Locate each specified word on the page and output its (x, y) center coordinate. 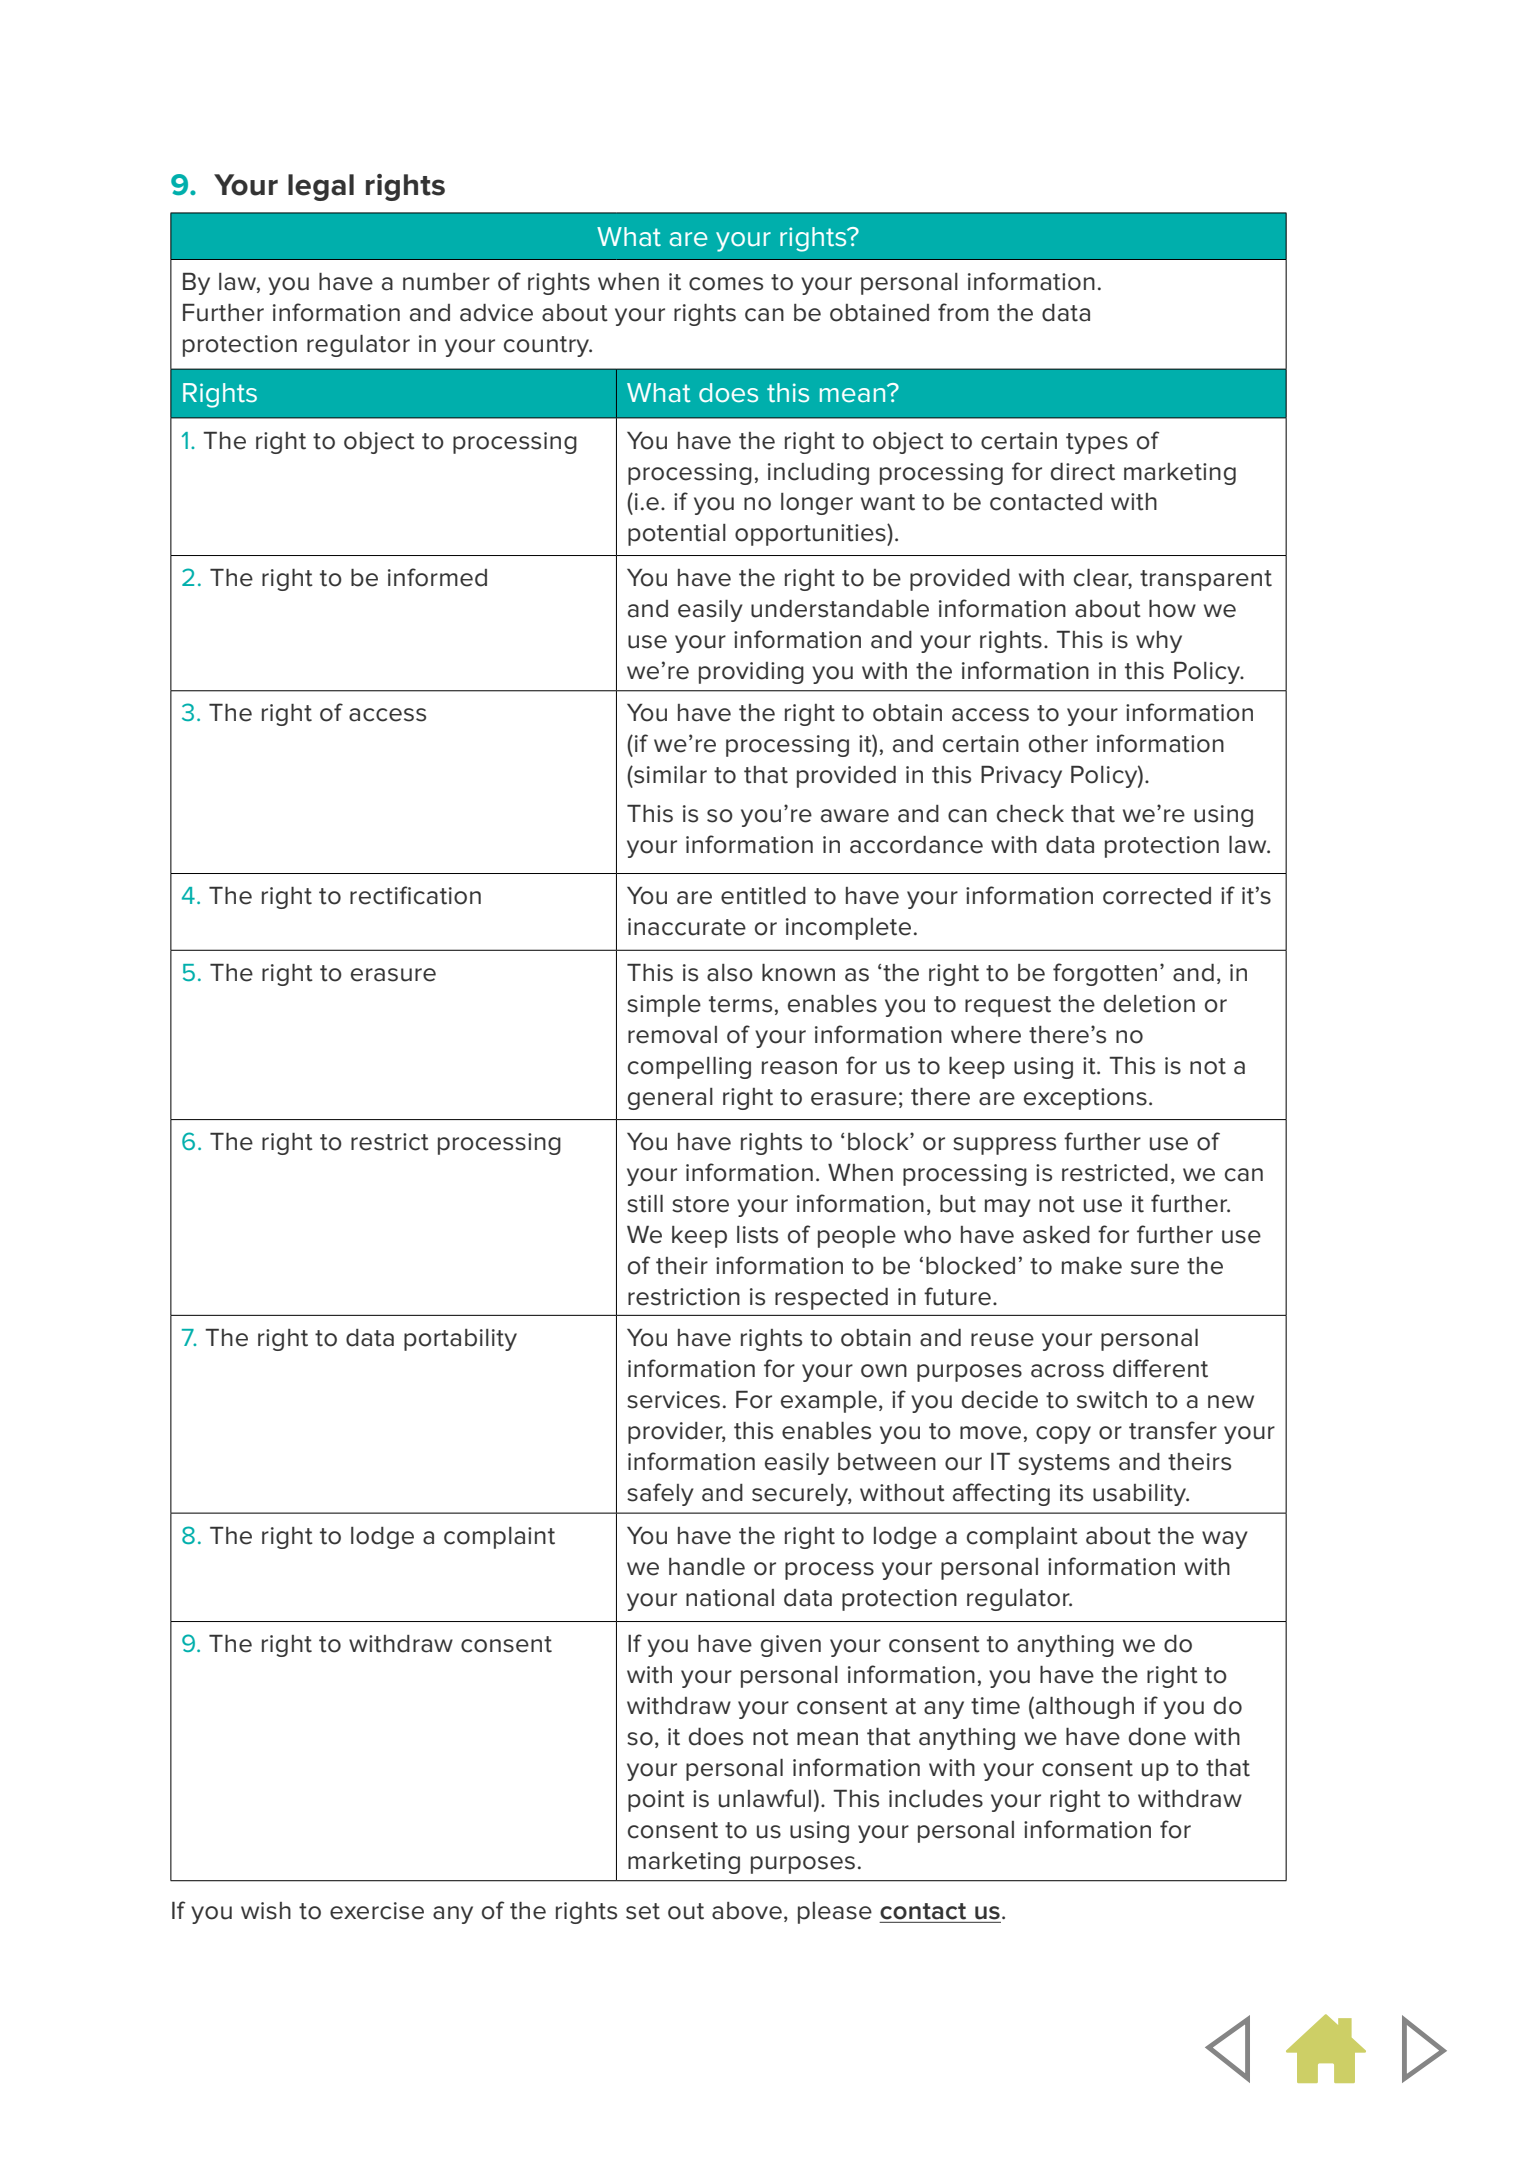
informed (437, 577)
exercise (377, 1911)
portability (460, 1340)
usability (1140, 1495)
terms (740, 1004)
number (446, 282)
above (747, 1911)
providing (751, 673)
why (1159, 642)
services (673, 1400)
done (1157, 1737)
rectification (415, 895)
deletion (1149, 1004)
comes (726, 284)
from (963, 312)
